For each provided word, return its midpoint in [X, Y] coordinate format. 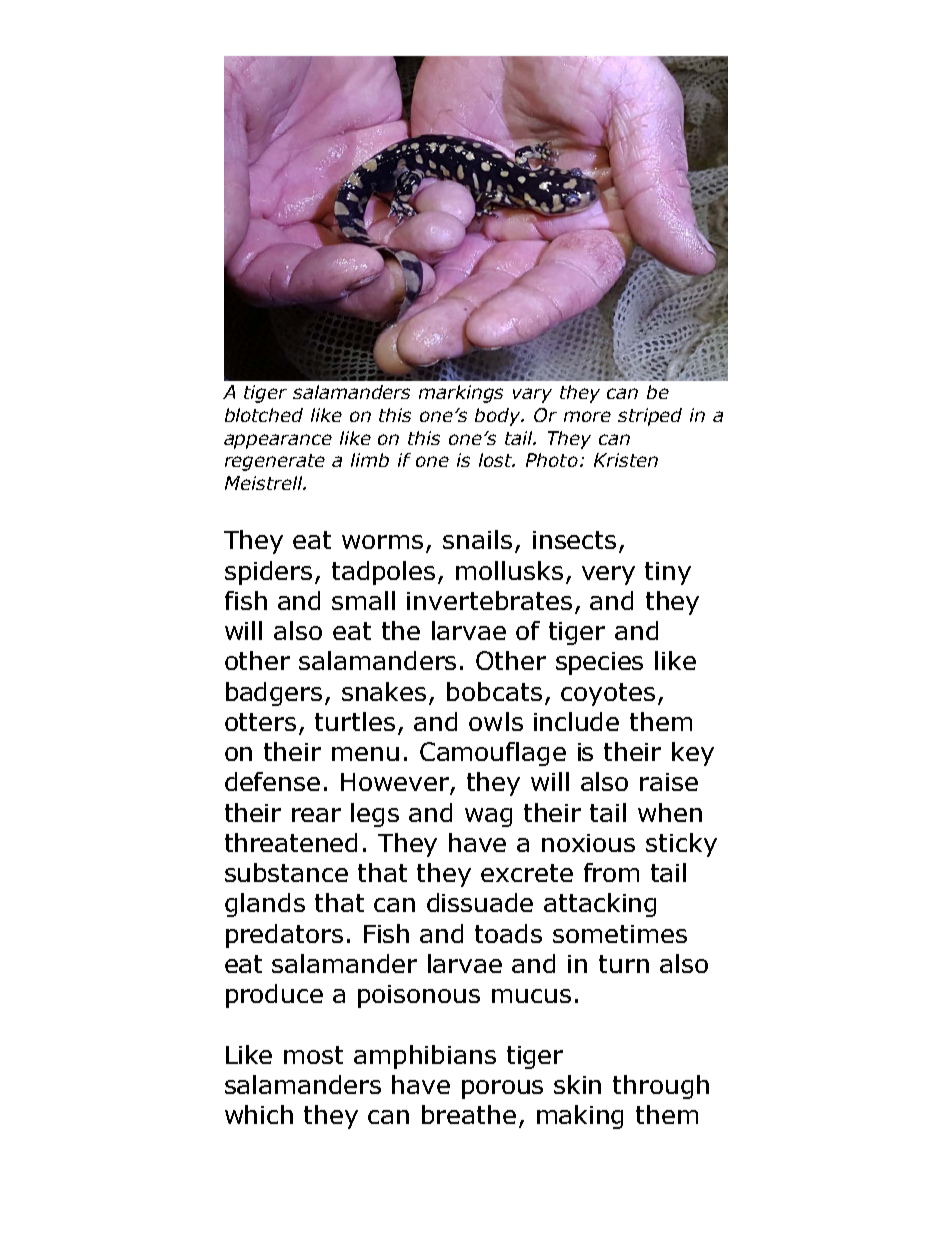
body [499, 417]
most [313, 1055]
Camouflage [493, 754]
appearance [278, 441]
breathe [469, 1114]
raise [669, 782]
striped [650, 417]
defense [272, 781]
